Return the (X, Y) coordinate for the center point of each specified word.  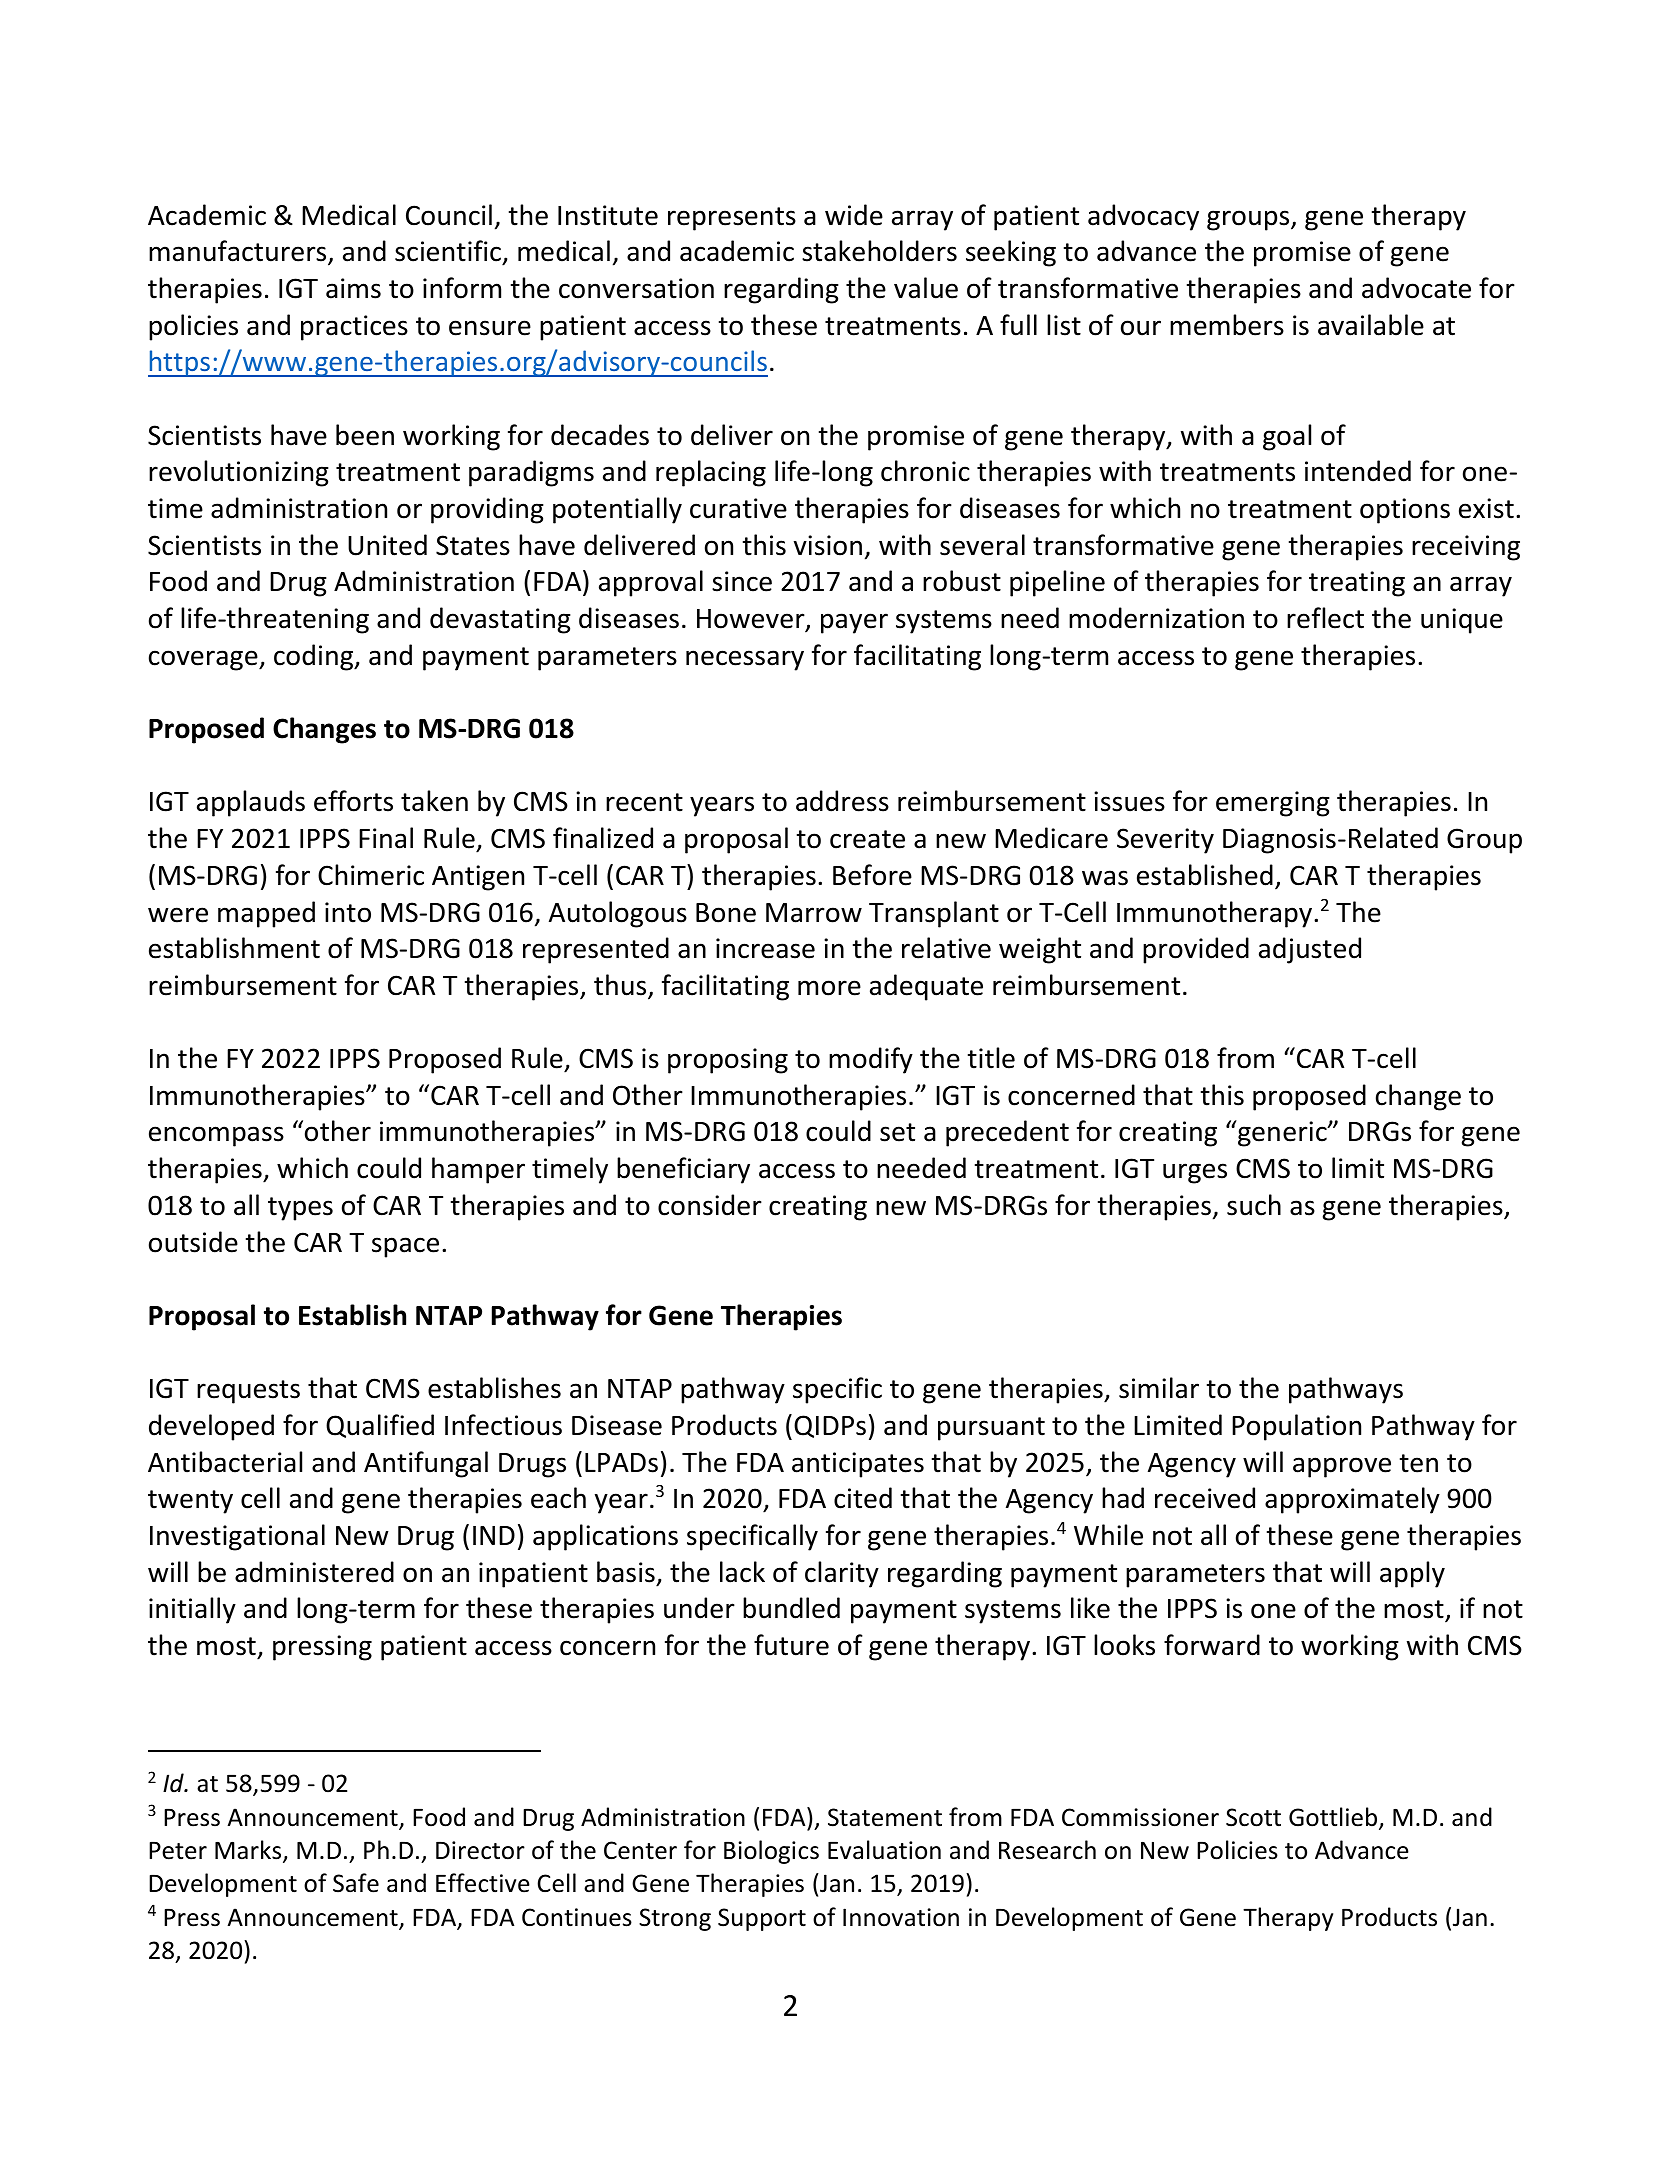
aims (353, 288)
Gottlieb (1334, 1818)
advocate (1416, 288)
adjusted (1310, 950)
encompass (216, 1136)
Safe (356, 1883)
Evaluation (884, 1850)
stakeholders (879, 251)
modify (871, 1060)
